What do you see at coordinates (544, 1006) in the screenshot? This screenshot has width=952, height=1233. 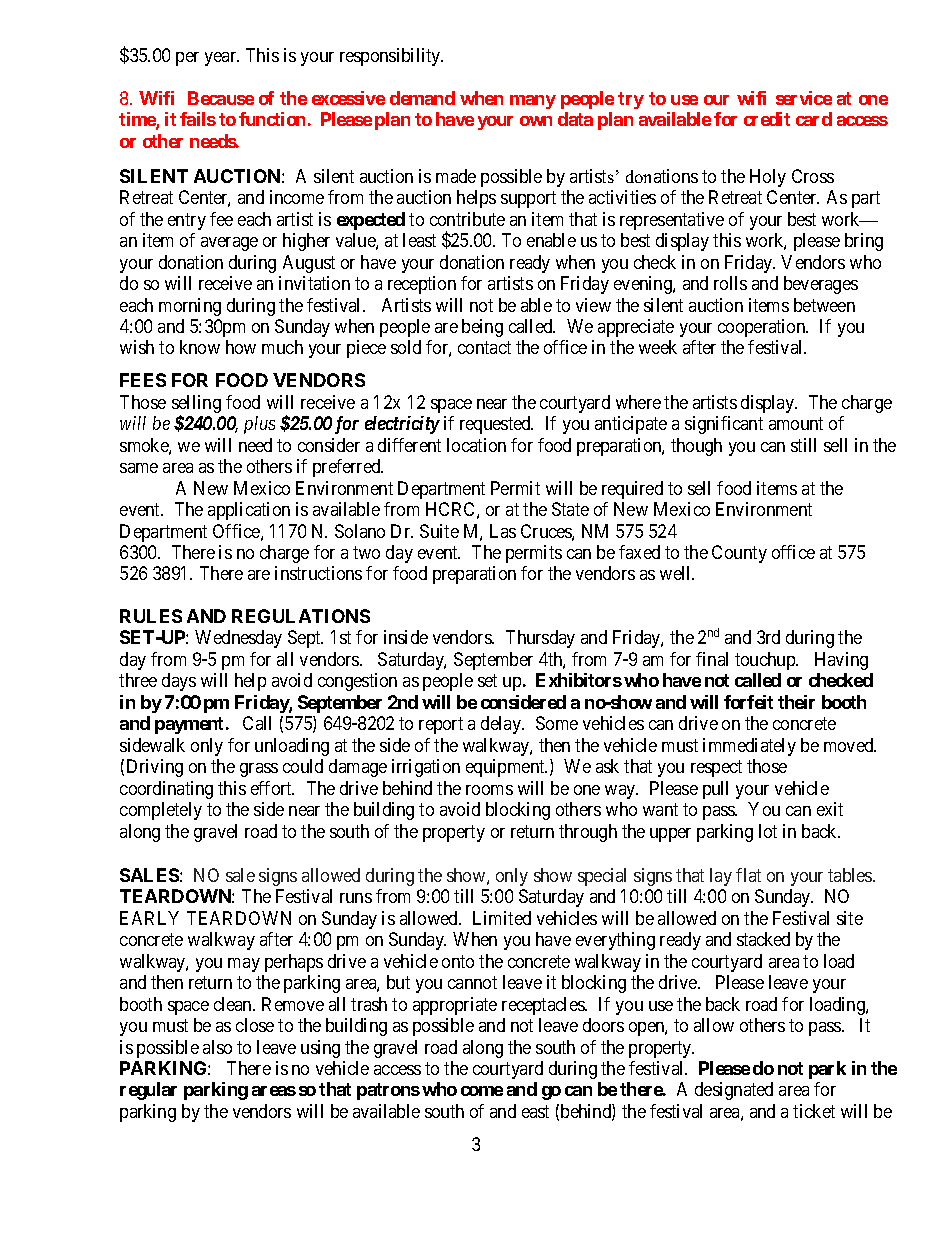 I see `receptacles` at bounding box center [544, 1006].
